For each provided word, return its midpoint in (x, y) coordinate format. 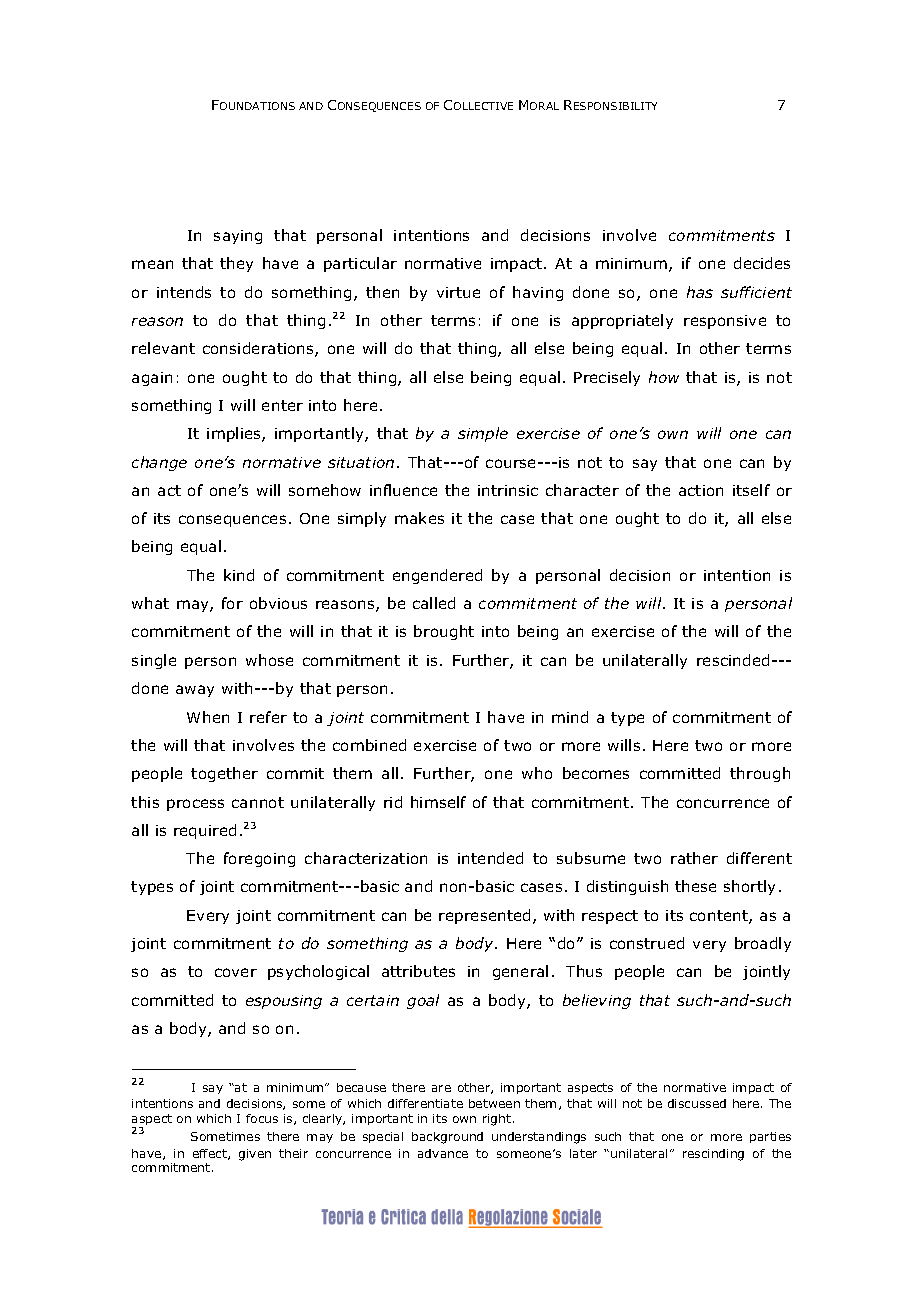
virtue (458, 292)
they (236, 264)
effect (211, 1154)
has (700, 292)
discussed (697, 1103)
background (447, 1138)
